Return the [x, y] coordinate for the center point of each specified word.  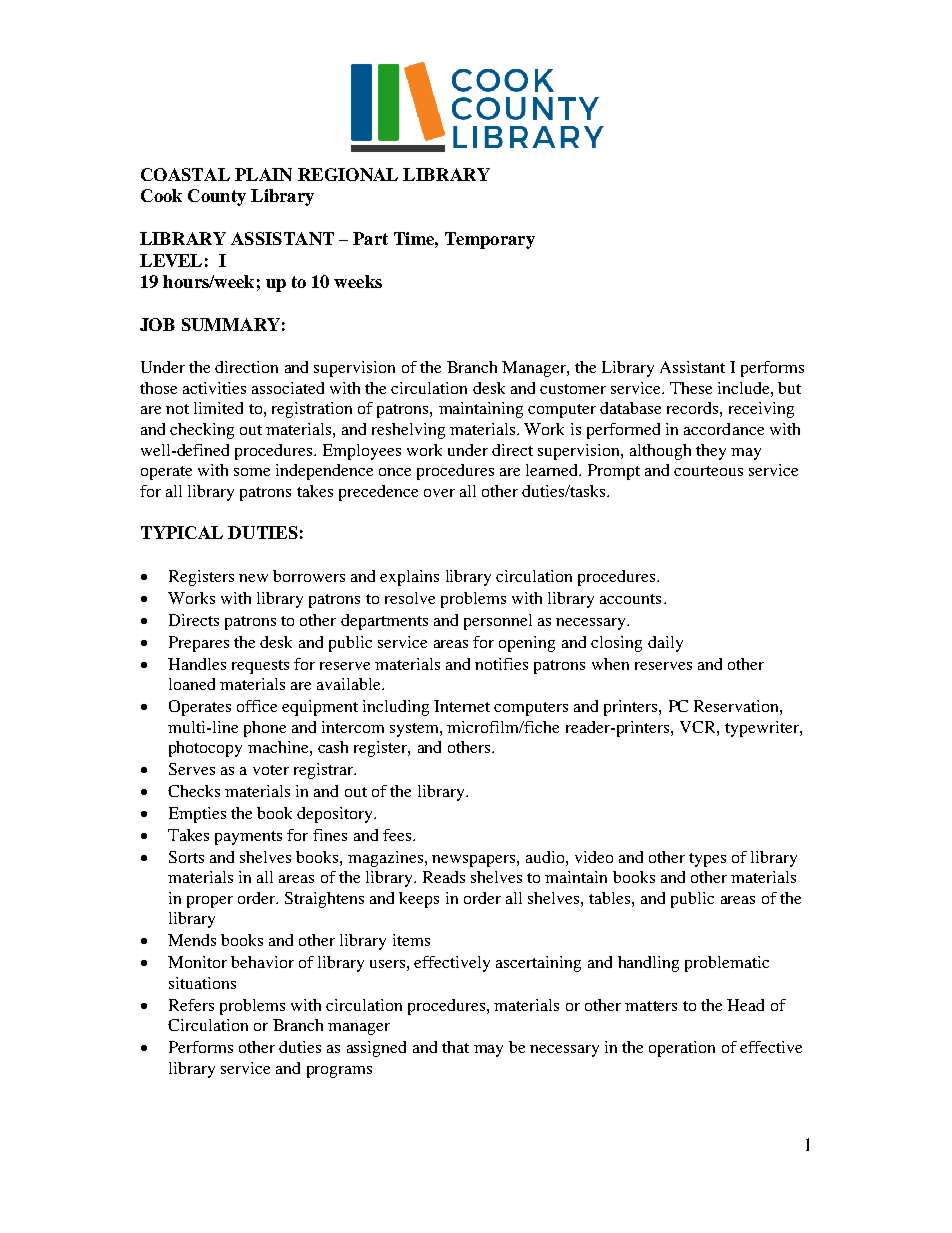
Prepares [199, 644]
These [691, 388]
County [217, 197]
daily [665, 644]
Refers [191, 1005]
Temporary [490, 240]
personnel [498, 622]
